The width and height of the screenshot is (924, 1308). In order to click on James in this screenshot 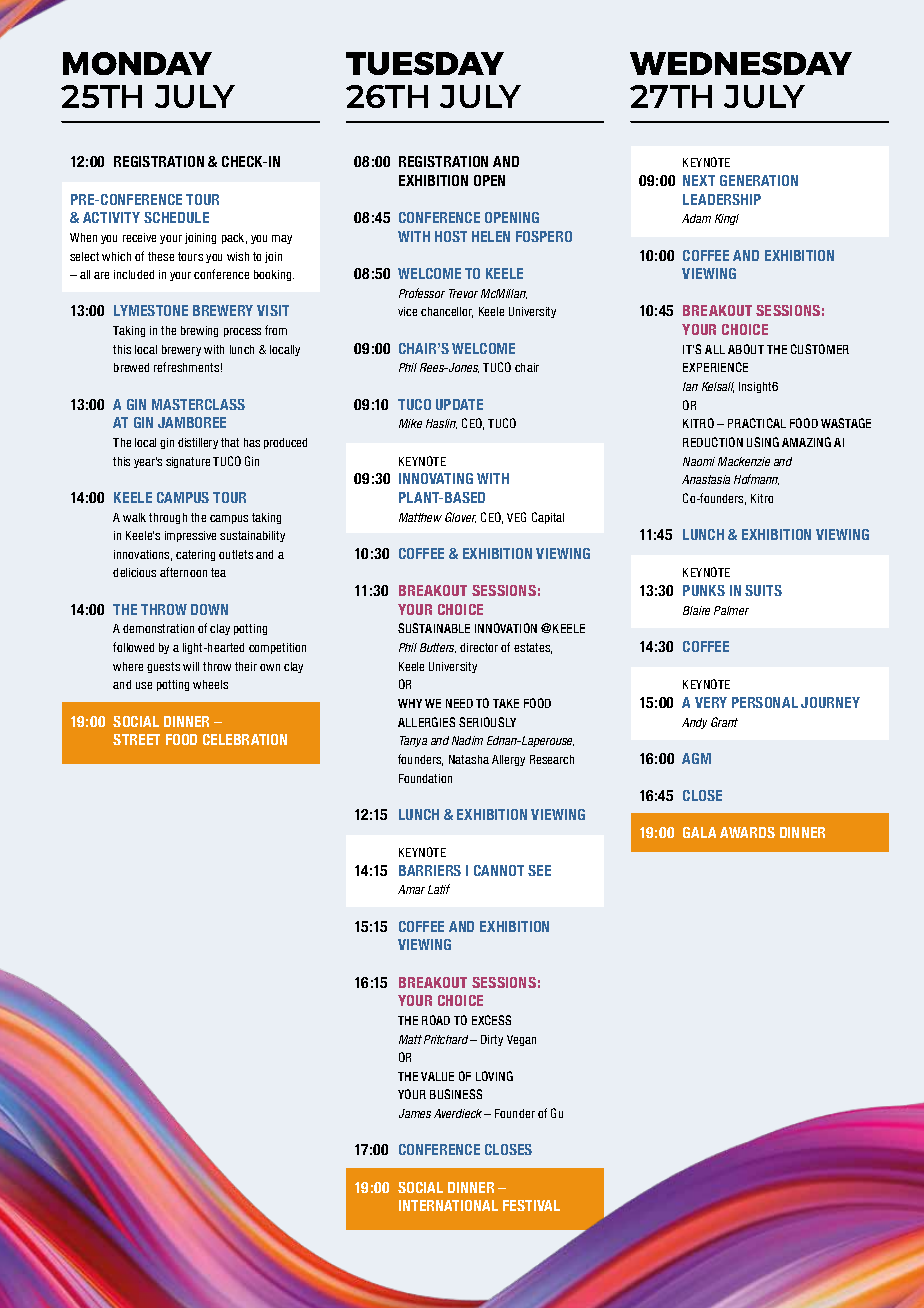, I will do `click(415, 1113)`.
